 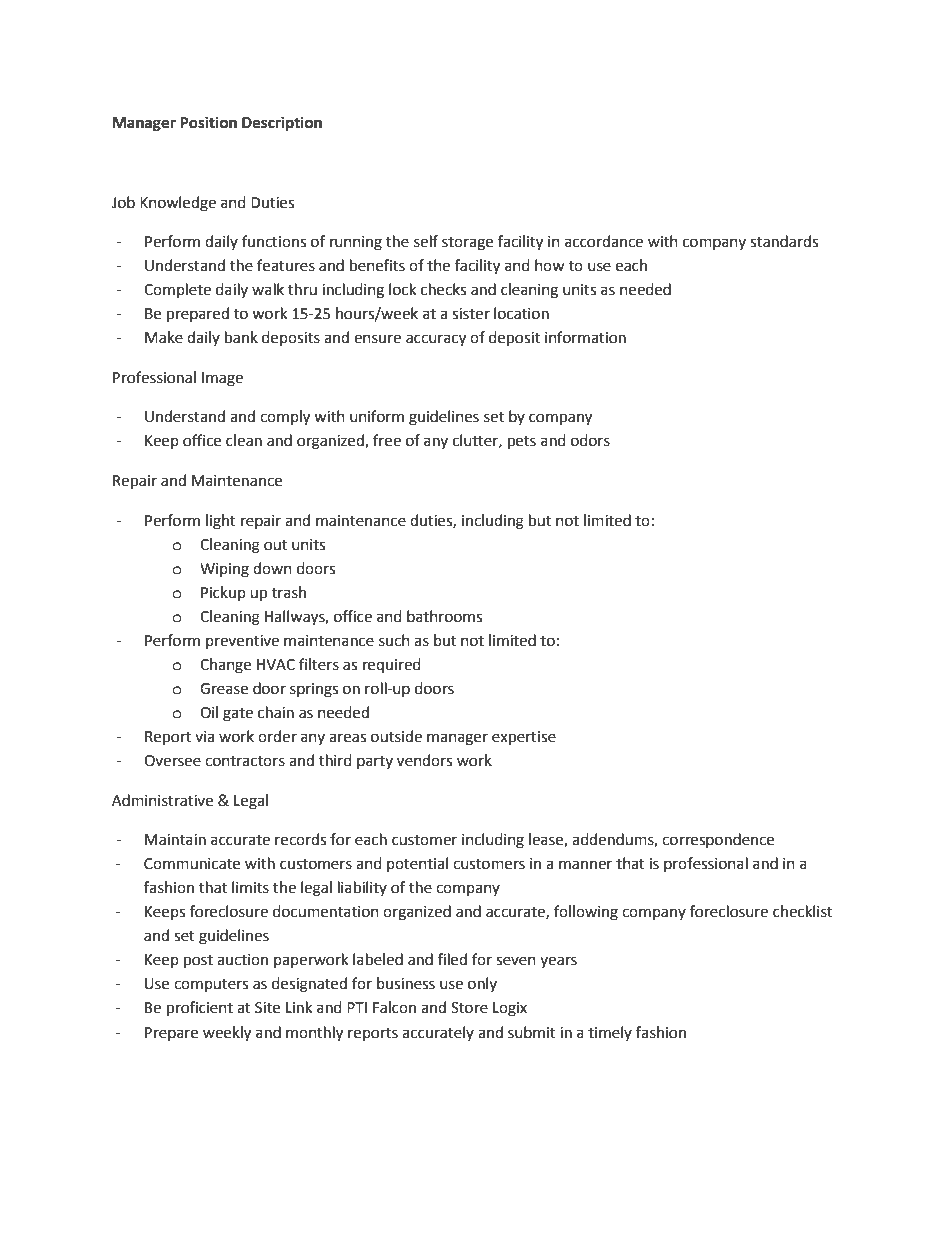 I want to click on bathrooms, so click(x=444, y=616).
